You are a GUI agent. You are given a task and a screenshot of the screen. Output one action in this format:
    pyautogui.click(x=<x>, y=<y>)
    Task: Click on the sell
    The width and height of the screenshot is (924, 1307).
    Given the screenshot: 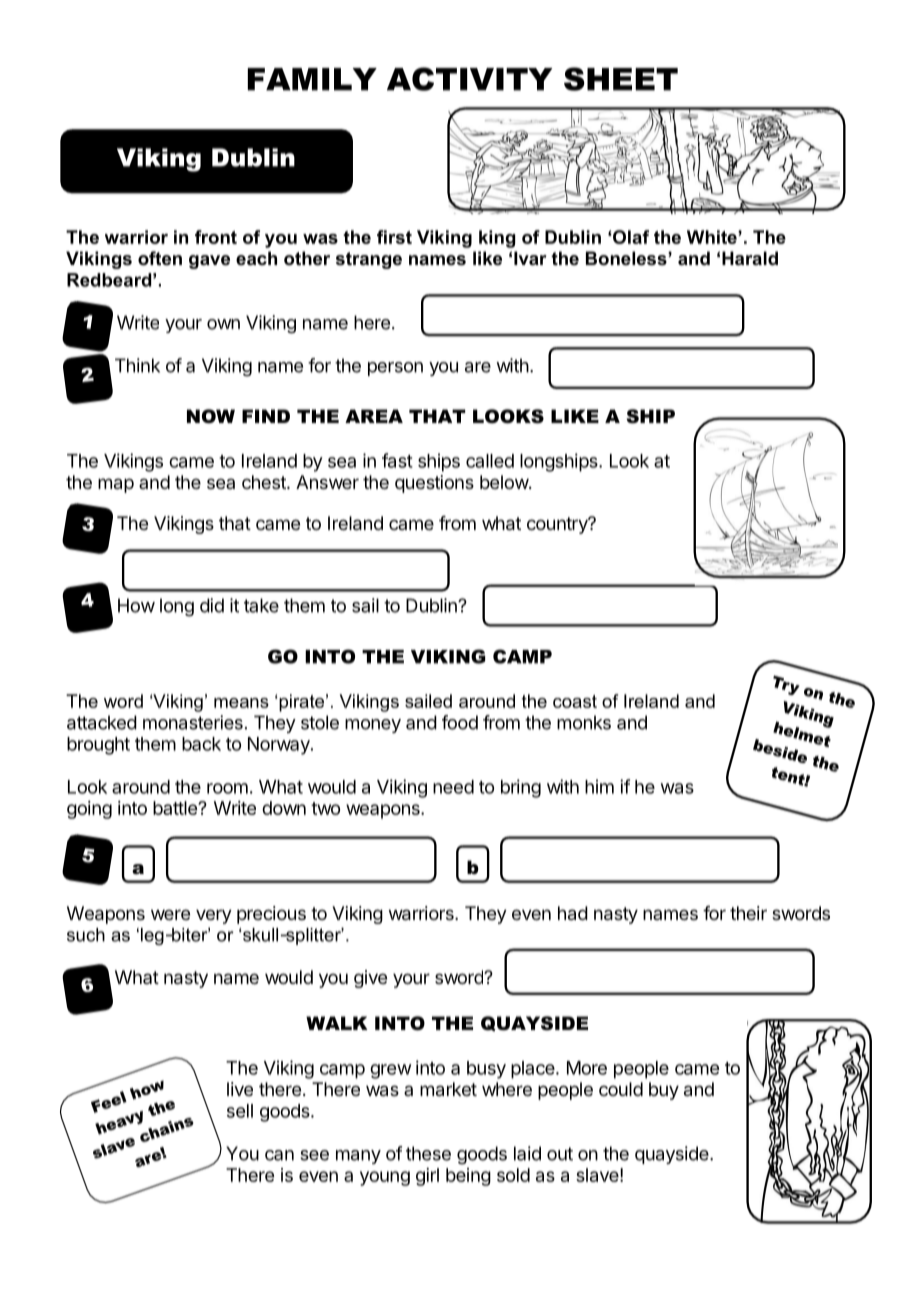 What is the action you would take?
    pyautogui.click(x=240, y=1111)
